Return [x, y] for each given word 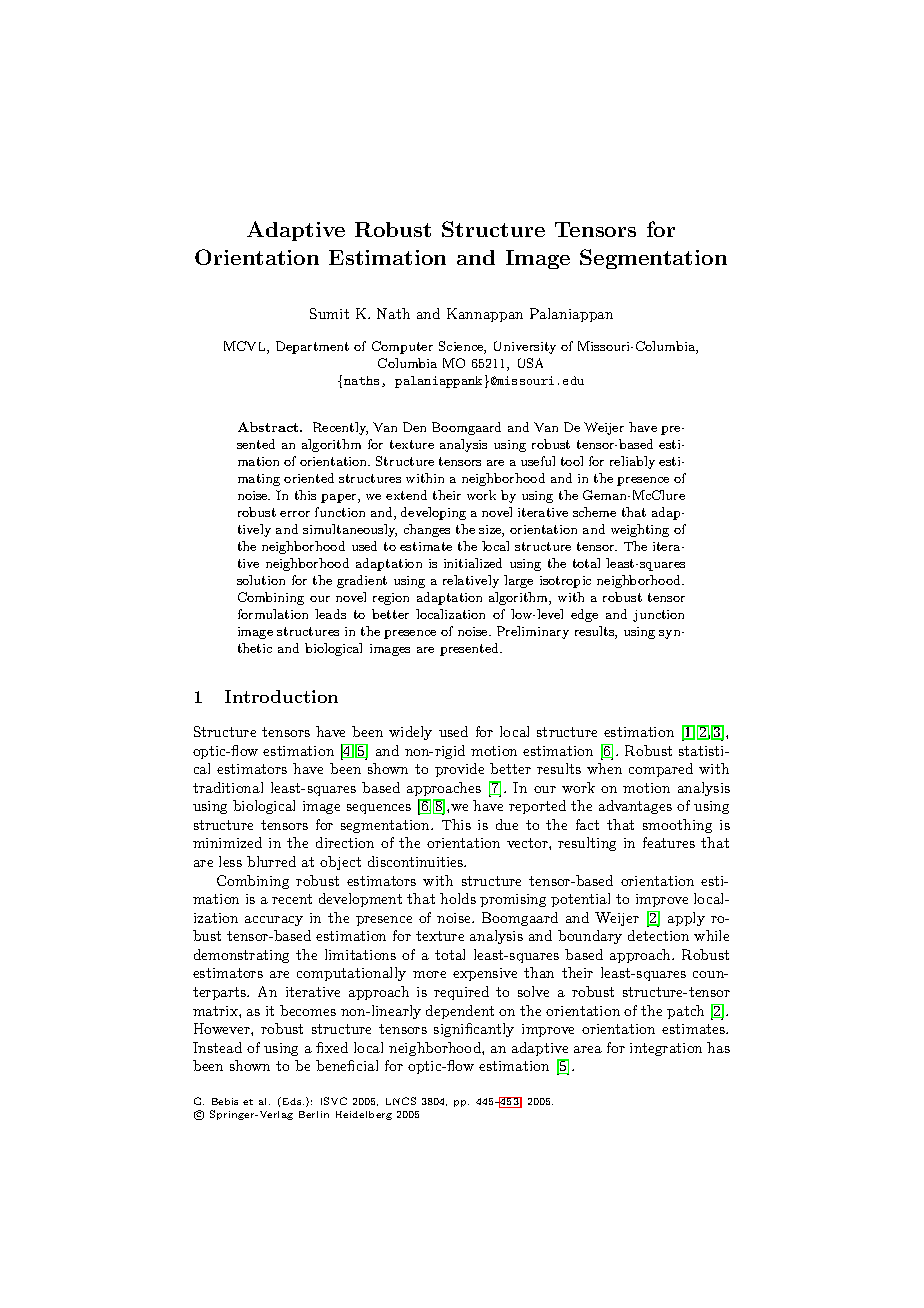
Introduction [281, 696]
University [525, 347]
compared [661, 770]
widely [410, 733]
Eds [292, 1101]
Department [312, 347]
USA [530, 363]
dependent [460, 1012]
